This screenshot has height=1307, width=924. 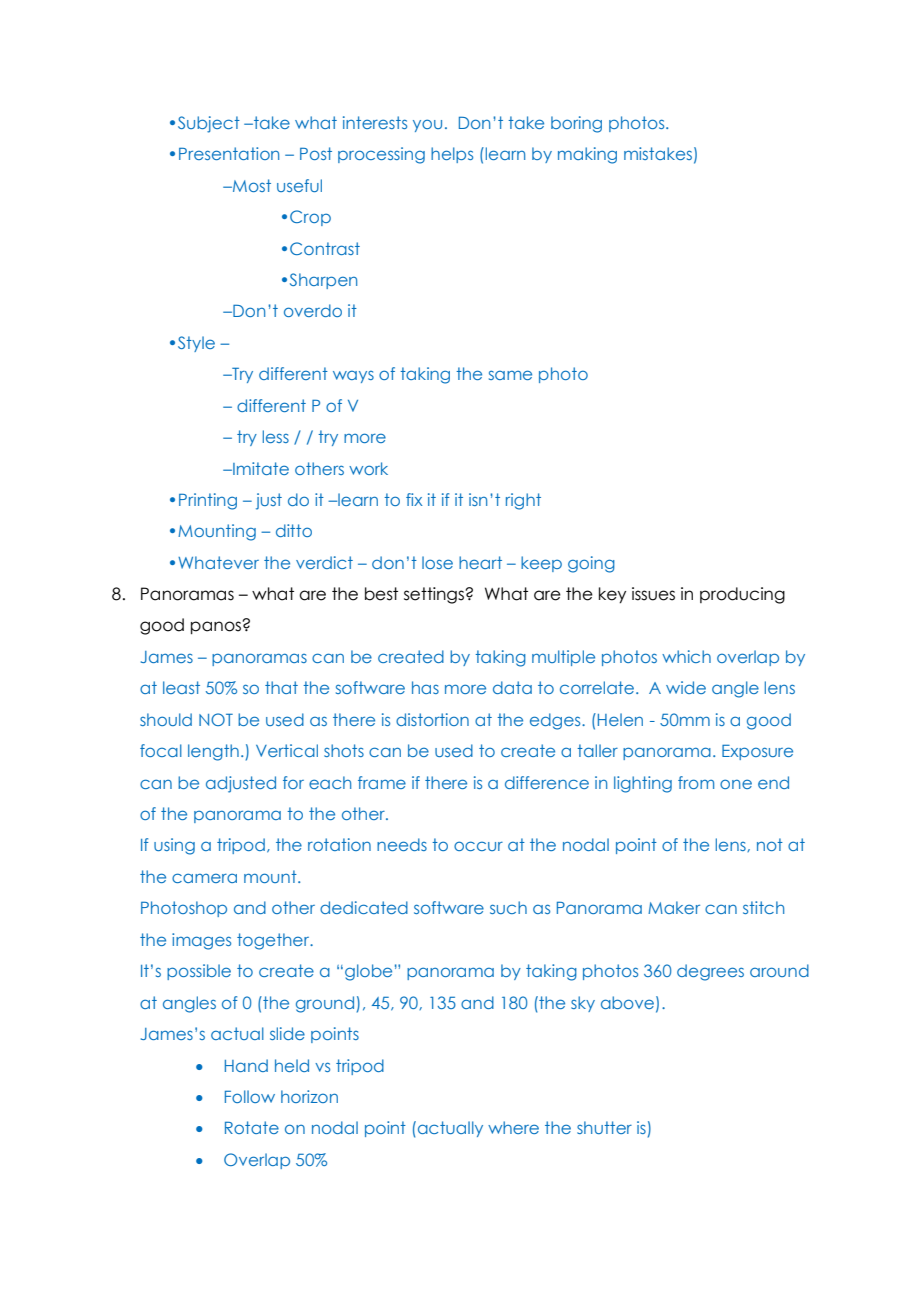 I want to click on where, so click(x=513, y=1127).
